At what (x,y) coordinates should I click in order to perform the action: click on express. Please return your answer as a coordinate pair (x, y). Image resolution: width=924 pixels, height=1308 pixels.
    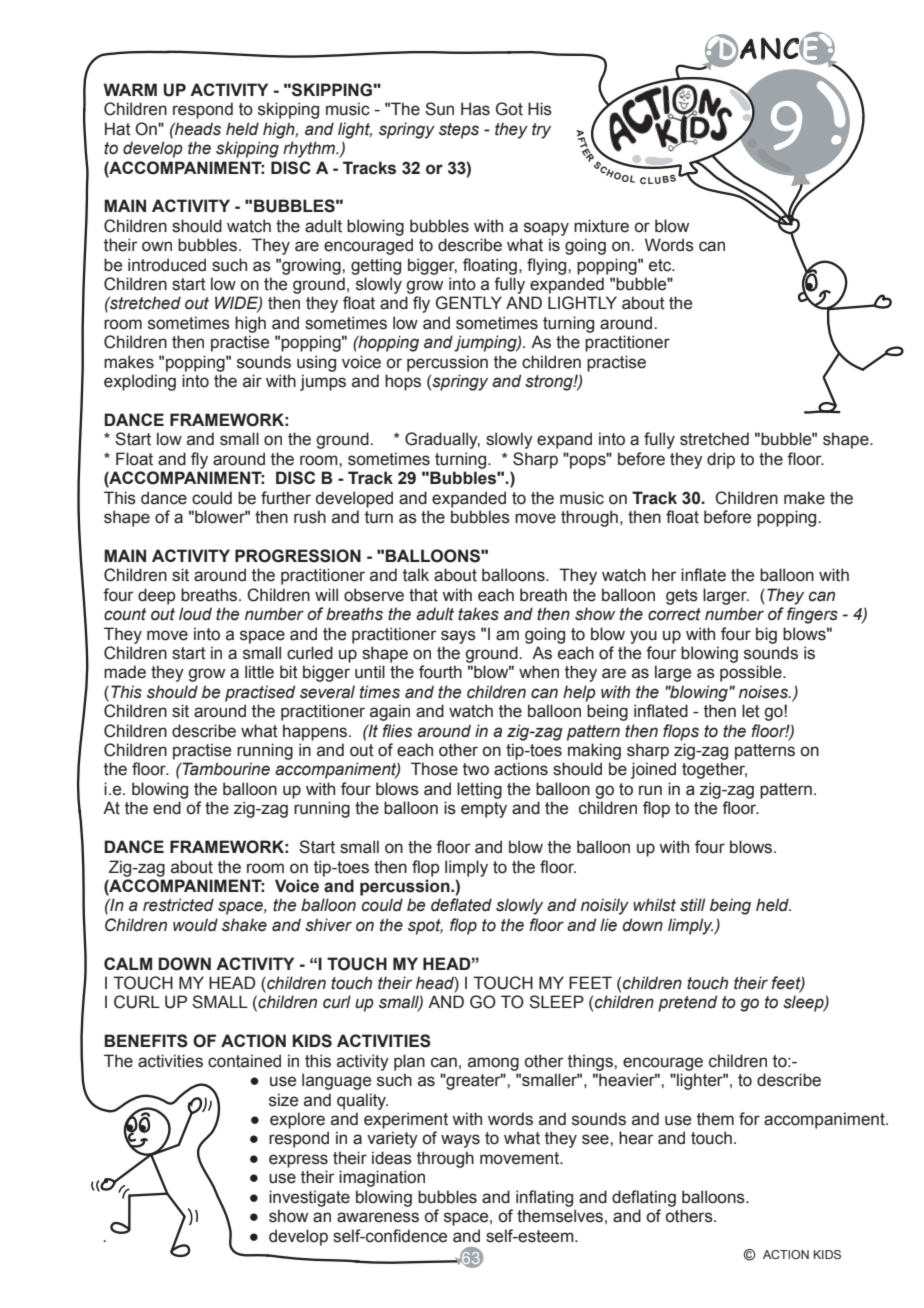
    Looking at the image, I should click on (298, 1161).
